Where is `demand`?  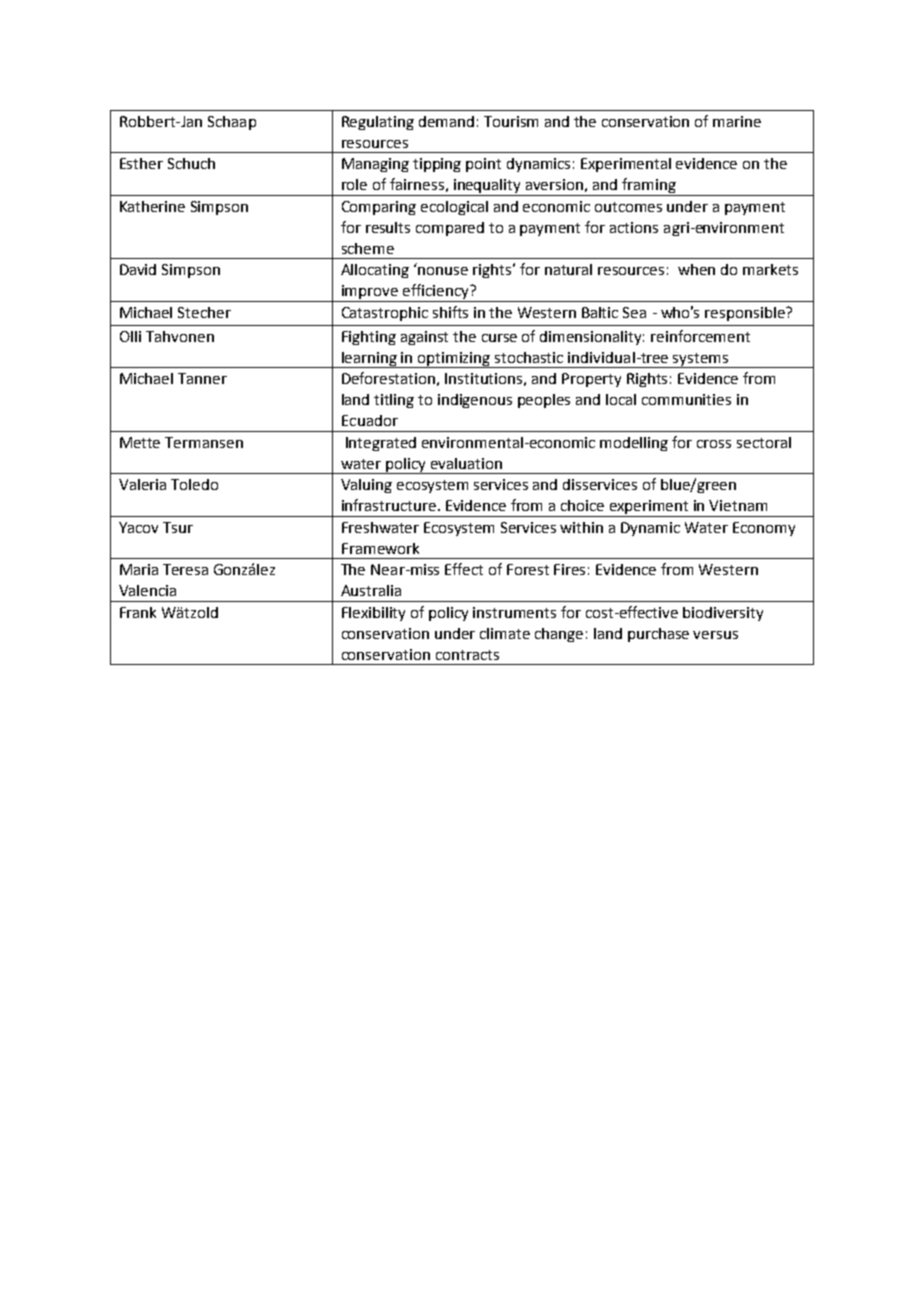 demand is located at coordinates (446, 121).
